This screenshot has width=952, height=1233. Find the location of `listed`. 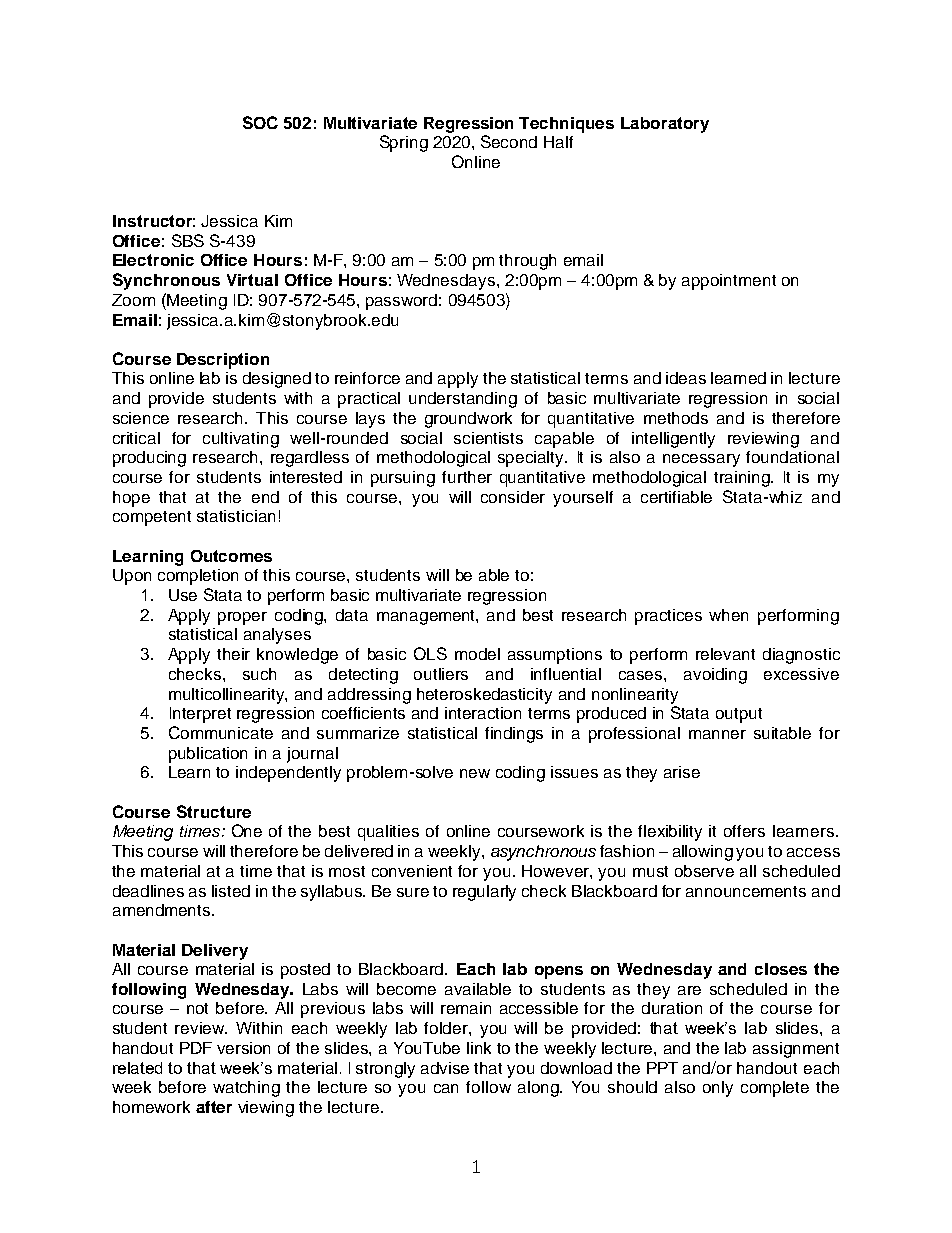

listed is located at coordinates (231, 891).
